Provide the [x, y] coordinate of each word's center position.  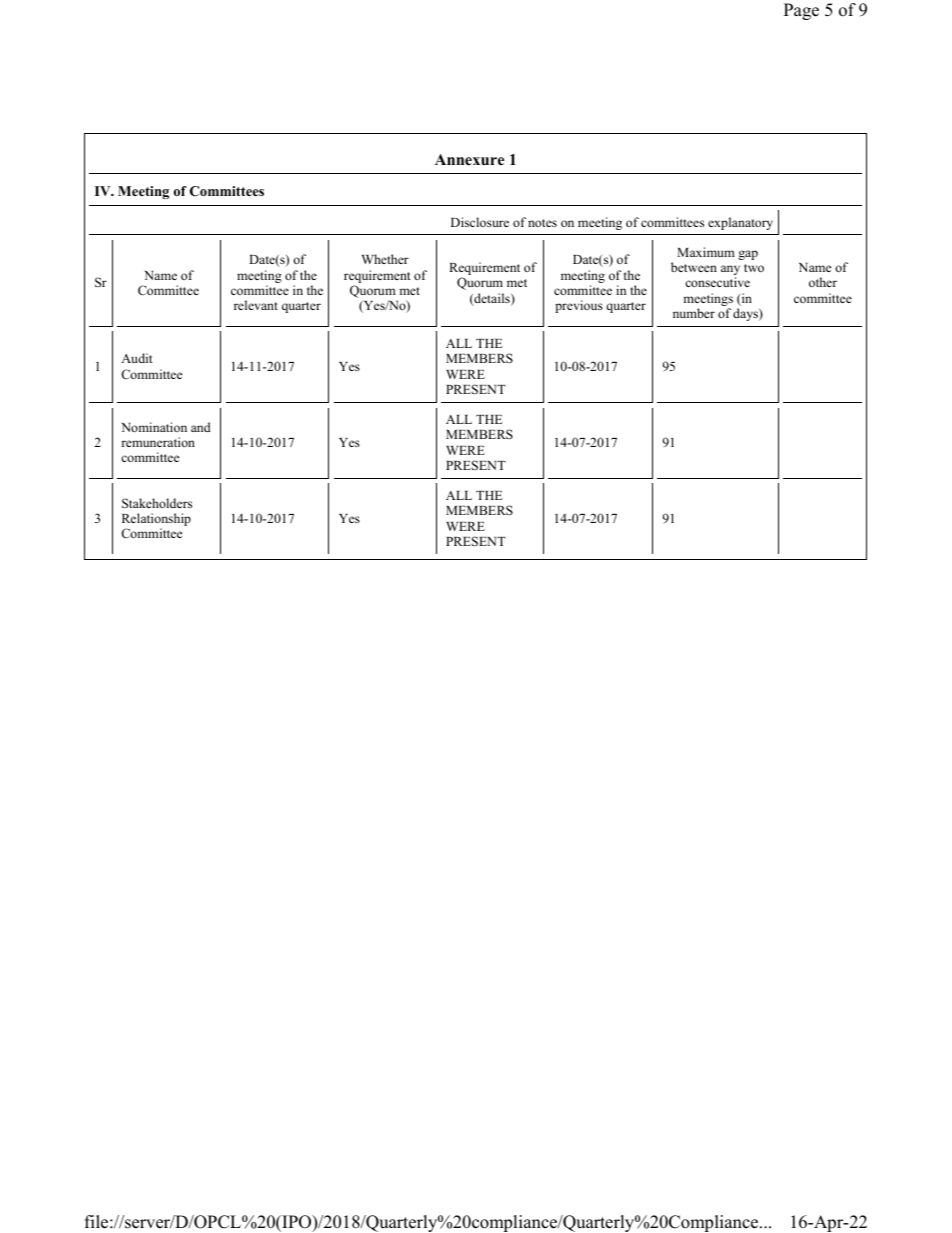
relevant [256, 305]
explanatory [740, 223]
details [492, 299]
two [754, 268]
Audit [136, 358]
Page [801, 11]
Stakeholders [157, 503]
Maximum [706, 252]
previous [579, 306]
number [694, 313]
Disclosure [480, 222]
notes [542, 223]
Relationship [156, 521]
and [201, 427]
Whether [385, 259]
